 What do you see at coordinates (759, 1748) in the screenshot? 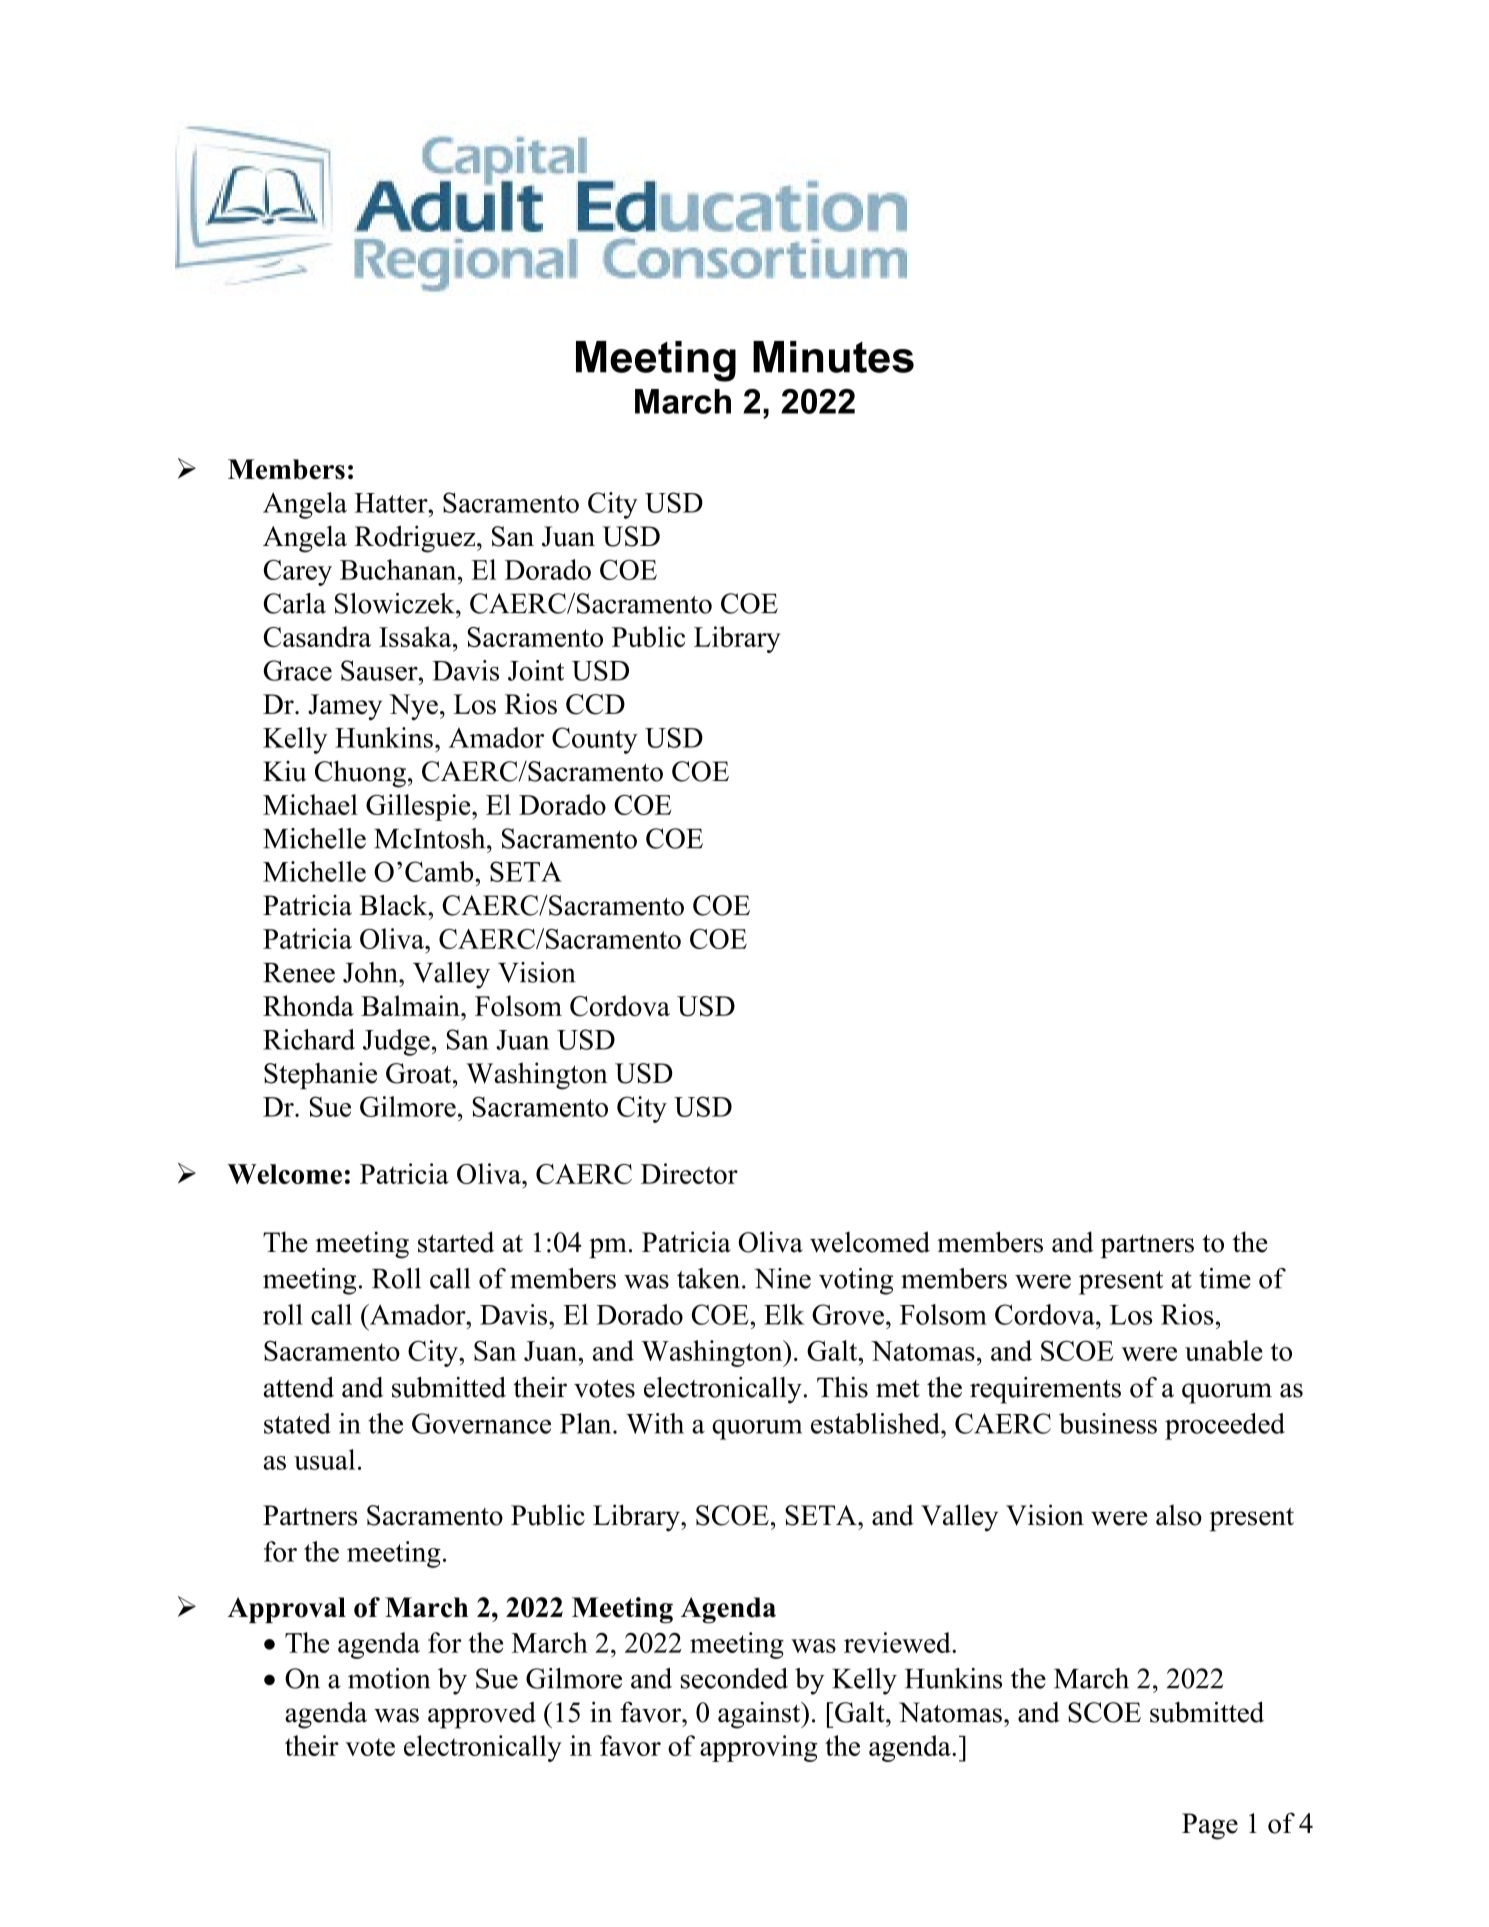
I see `approving` at bounding box center [759, 1748].
